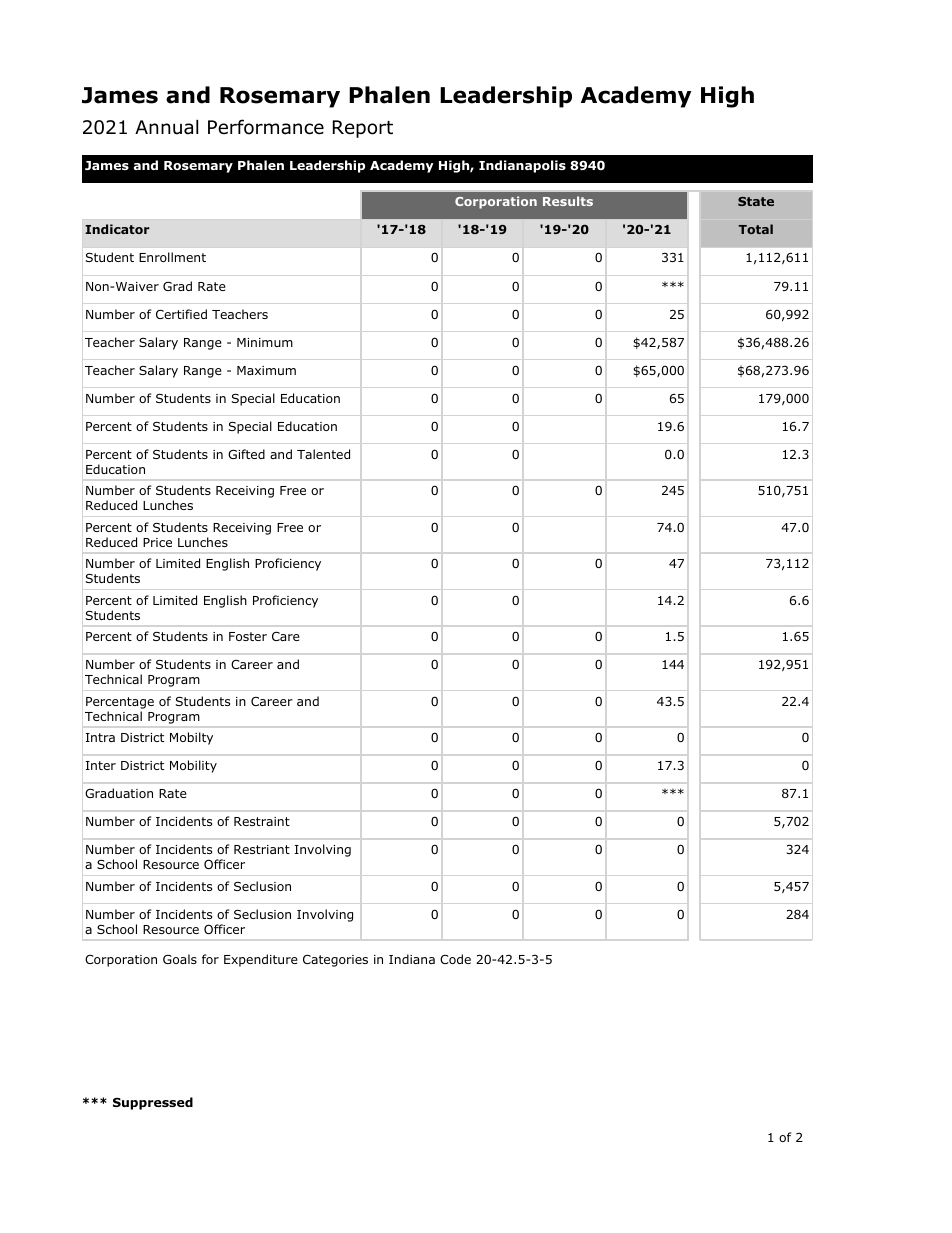  What do you see at coordinates (363, 129) in the document?
I see `Report` at bounding box center [363, 129].
